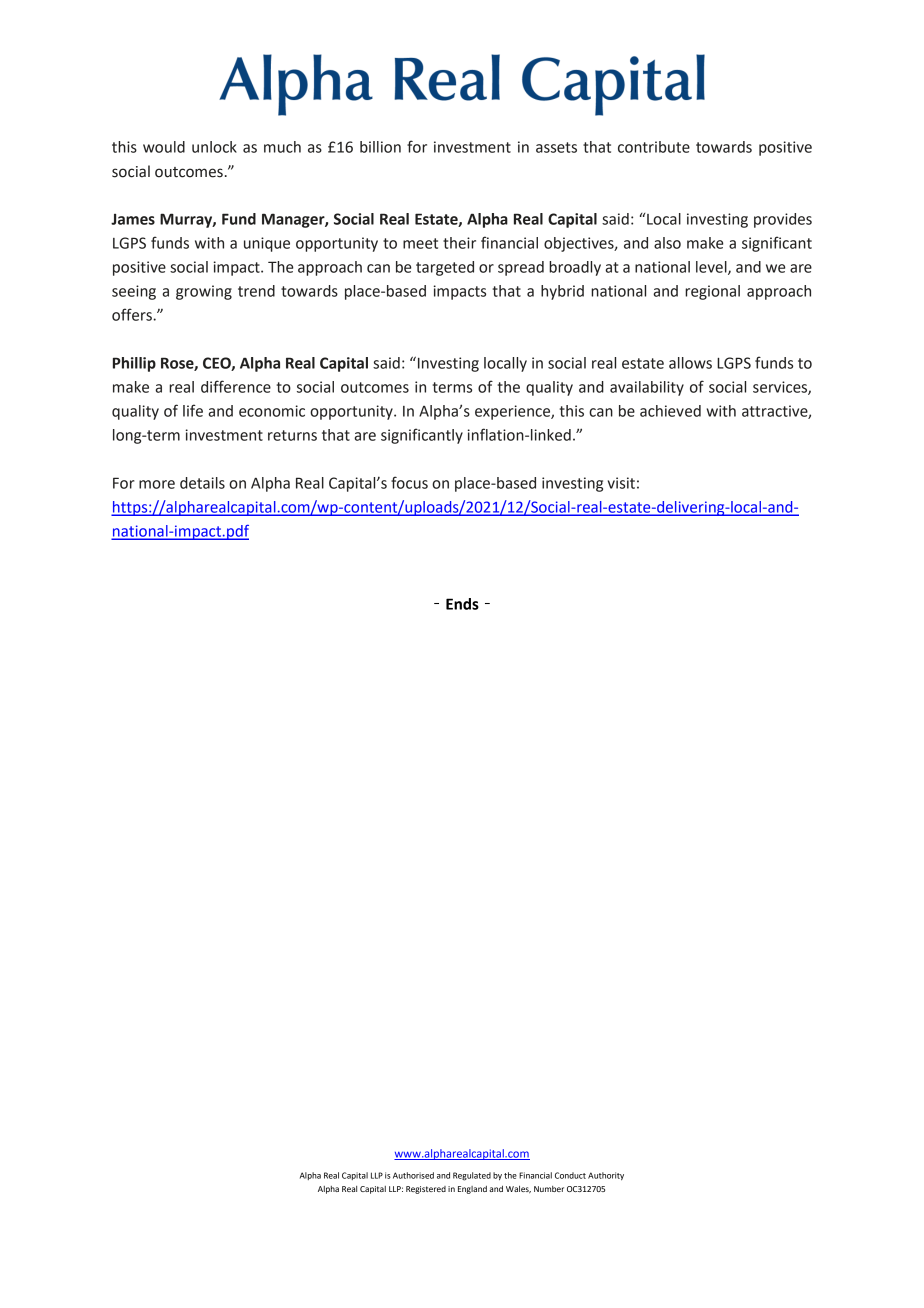 This document has height=1308, width=924. Describe the element at coordinates (670, 411) in the document. I see `achieved` at that location.
